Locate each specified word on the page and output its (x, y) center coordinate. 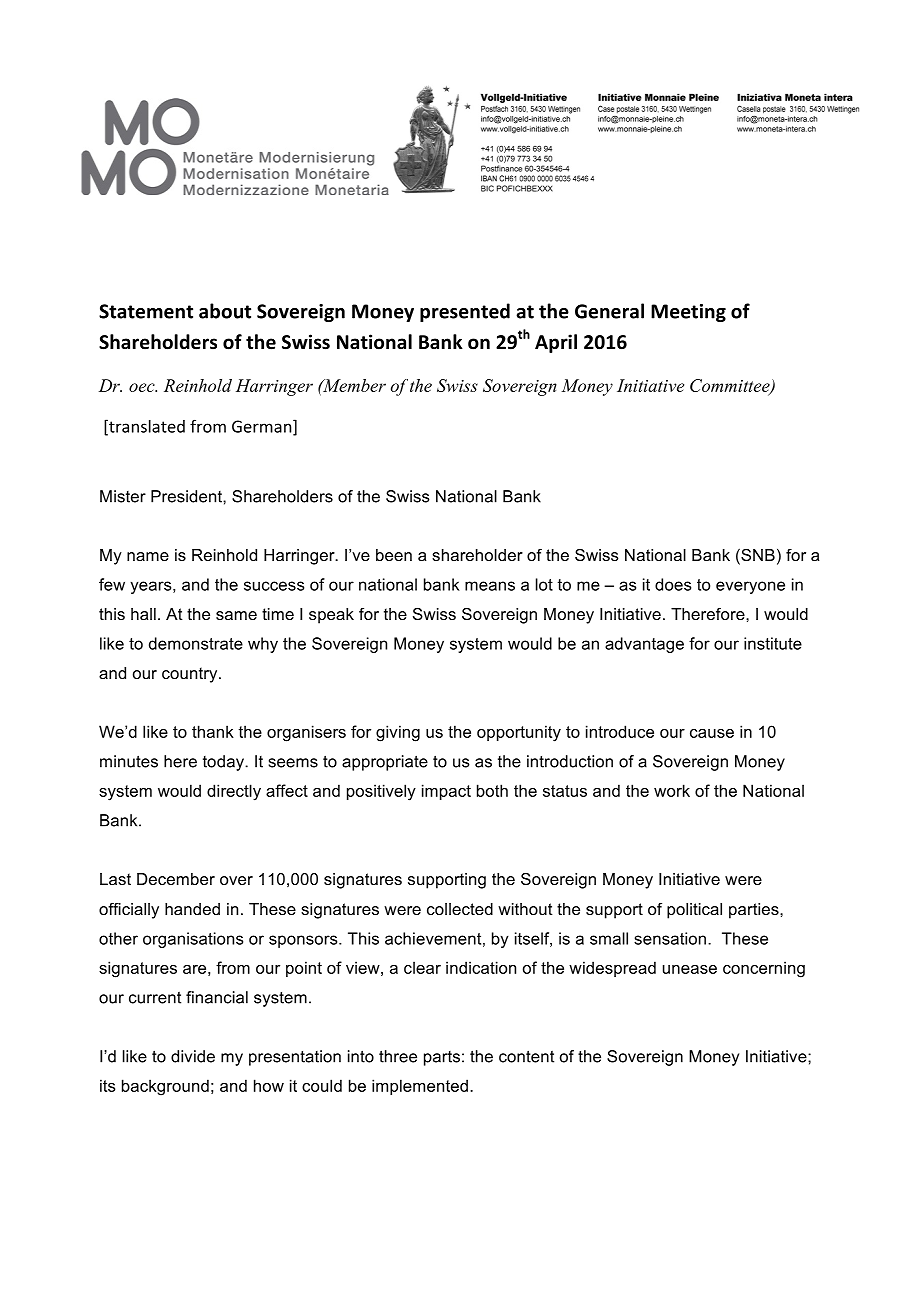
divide (193, 1056)
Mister (123, 496)
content (526, 1056)
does (673, 584)
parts (442, 1058)
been (394, 555)
